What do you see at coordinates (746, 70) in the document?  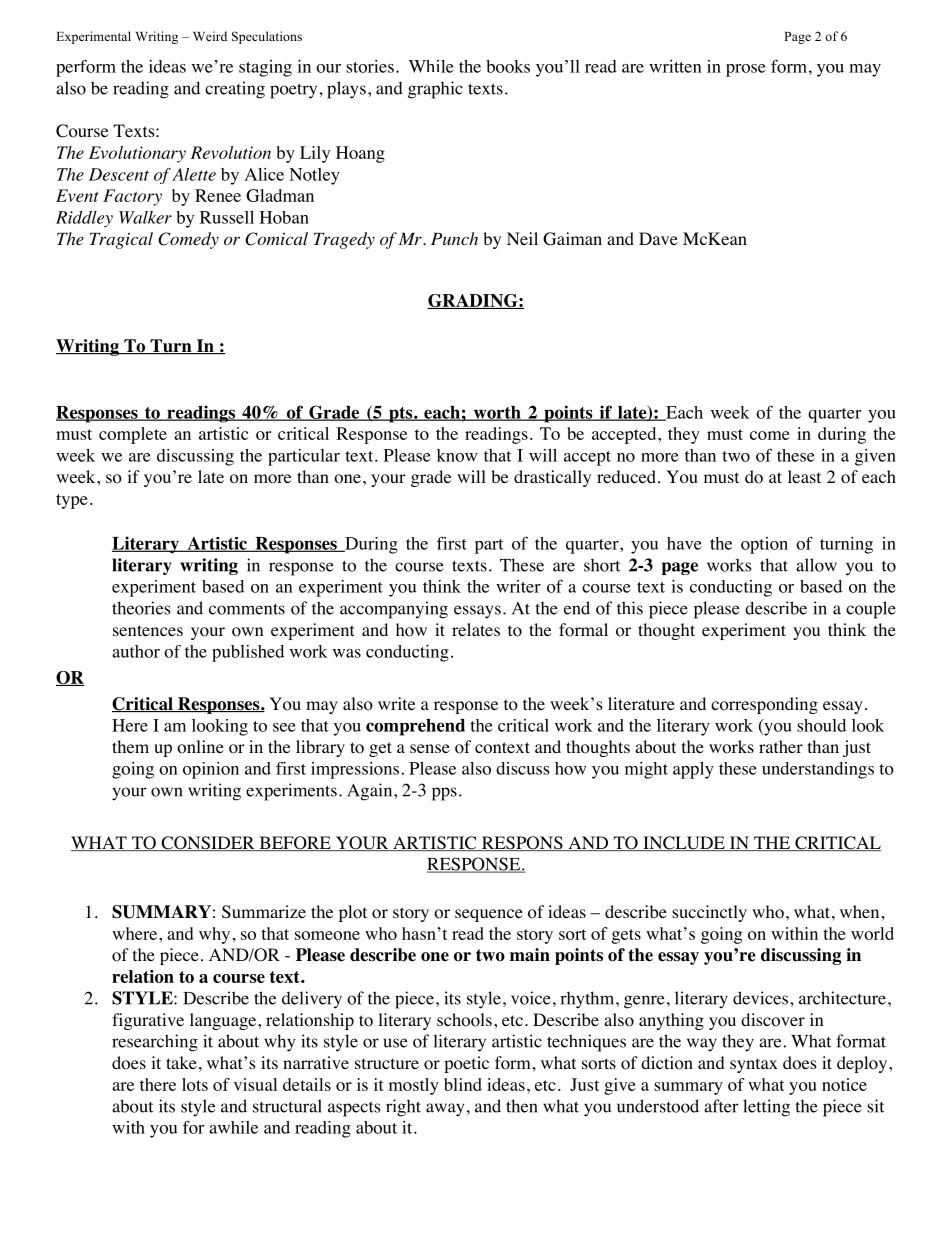 I see `prose` at bounding box center [746, 70].
